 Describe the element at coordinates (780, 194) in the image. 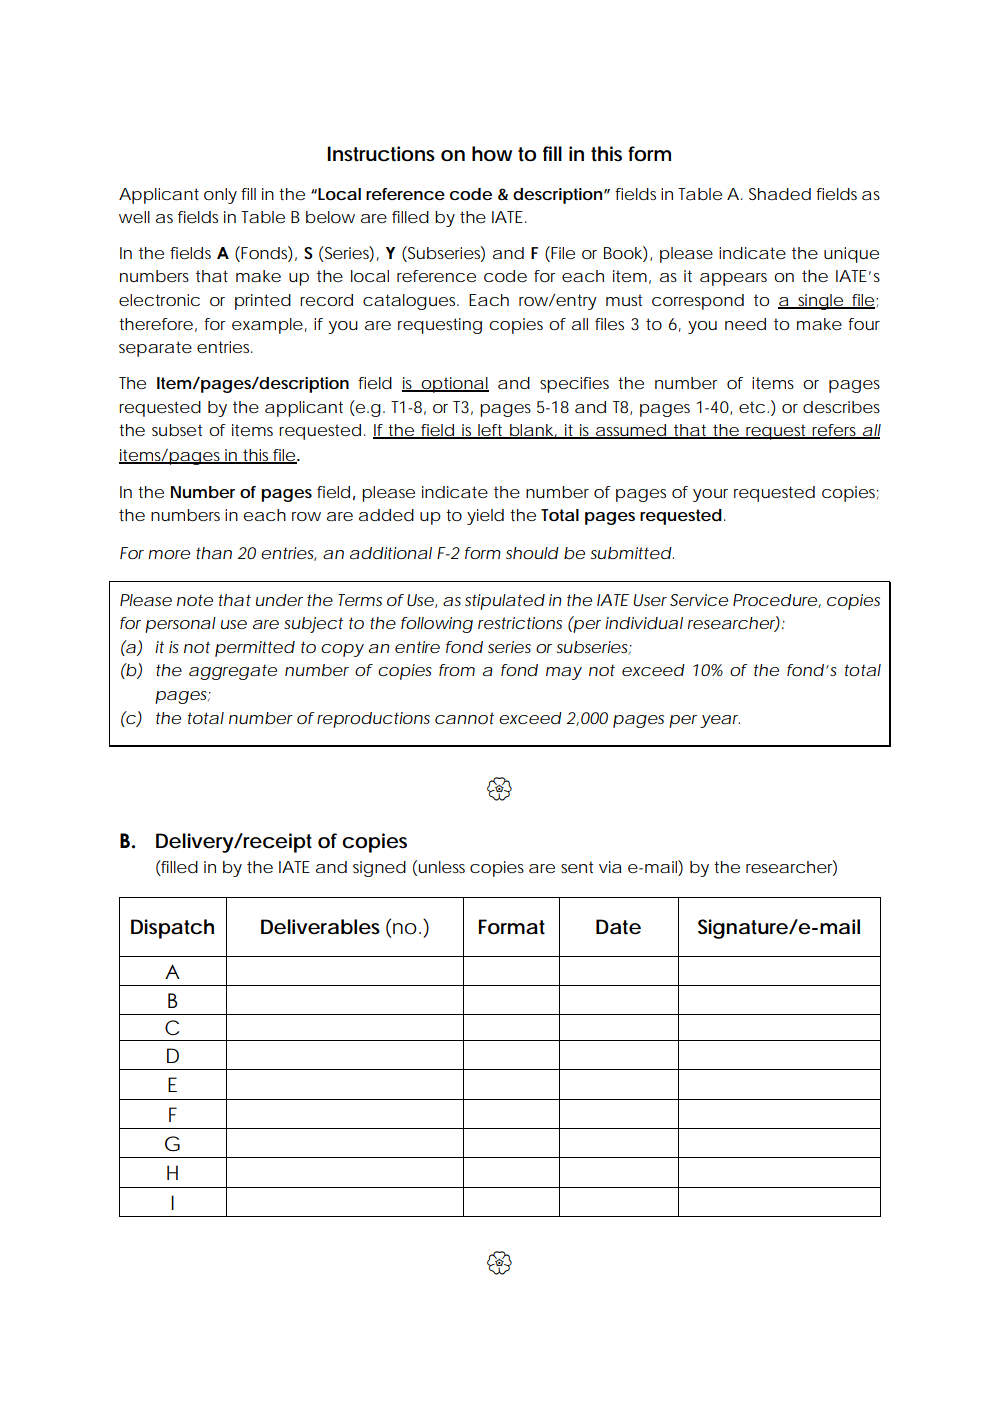

I see `Shaded` at that location.
